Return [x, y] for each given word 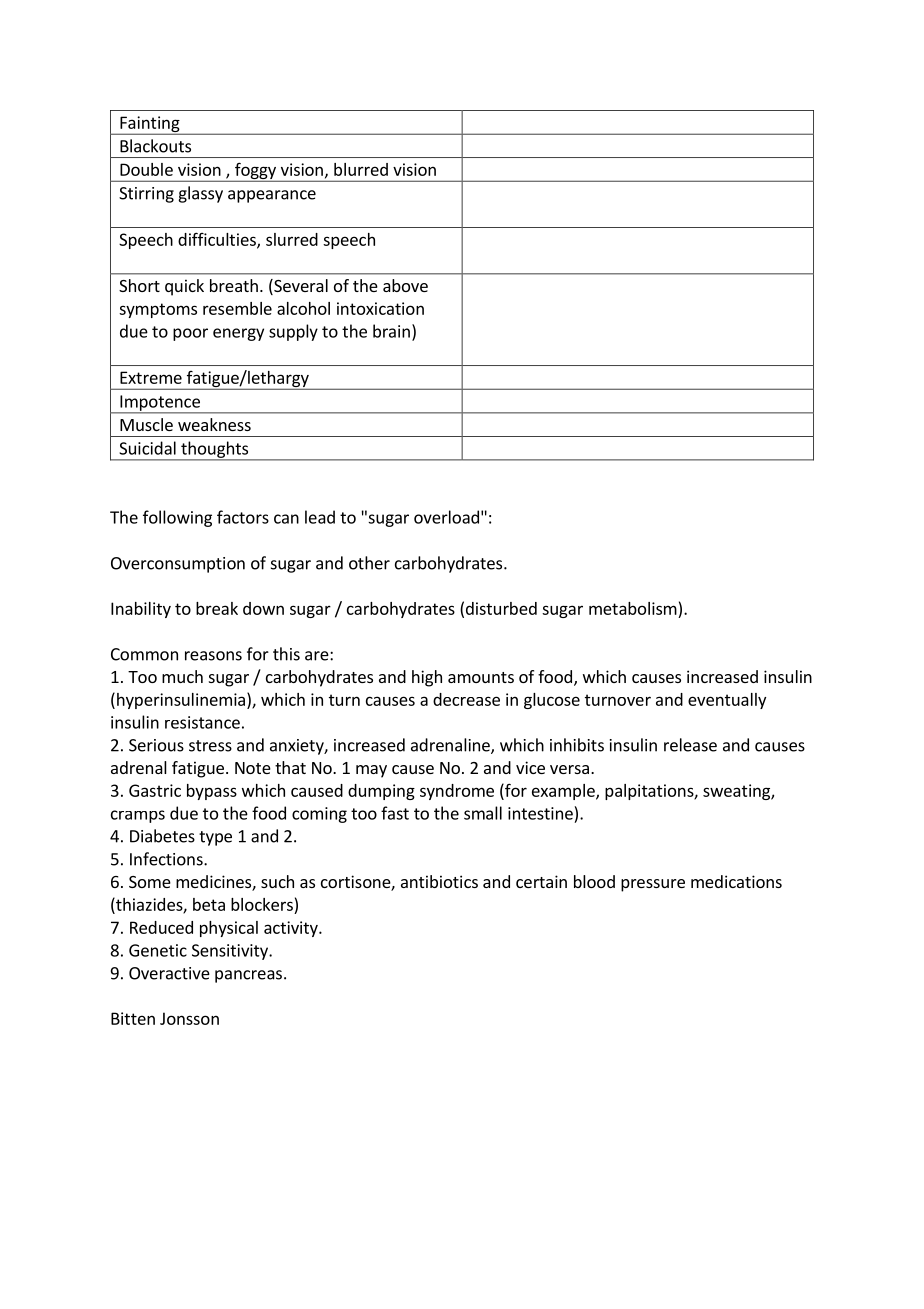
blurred [361, 169]
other [369, 563]
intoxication [380, 308]
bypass [212, 792]
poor [190, 334]
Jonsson [189, 1018]
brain [391, 331]
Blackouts [155, 146]
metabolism [633, 608]
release [690, 745]
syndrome [457, 792]
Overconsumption [178, 565]
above [405, 285]
